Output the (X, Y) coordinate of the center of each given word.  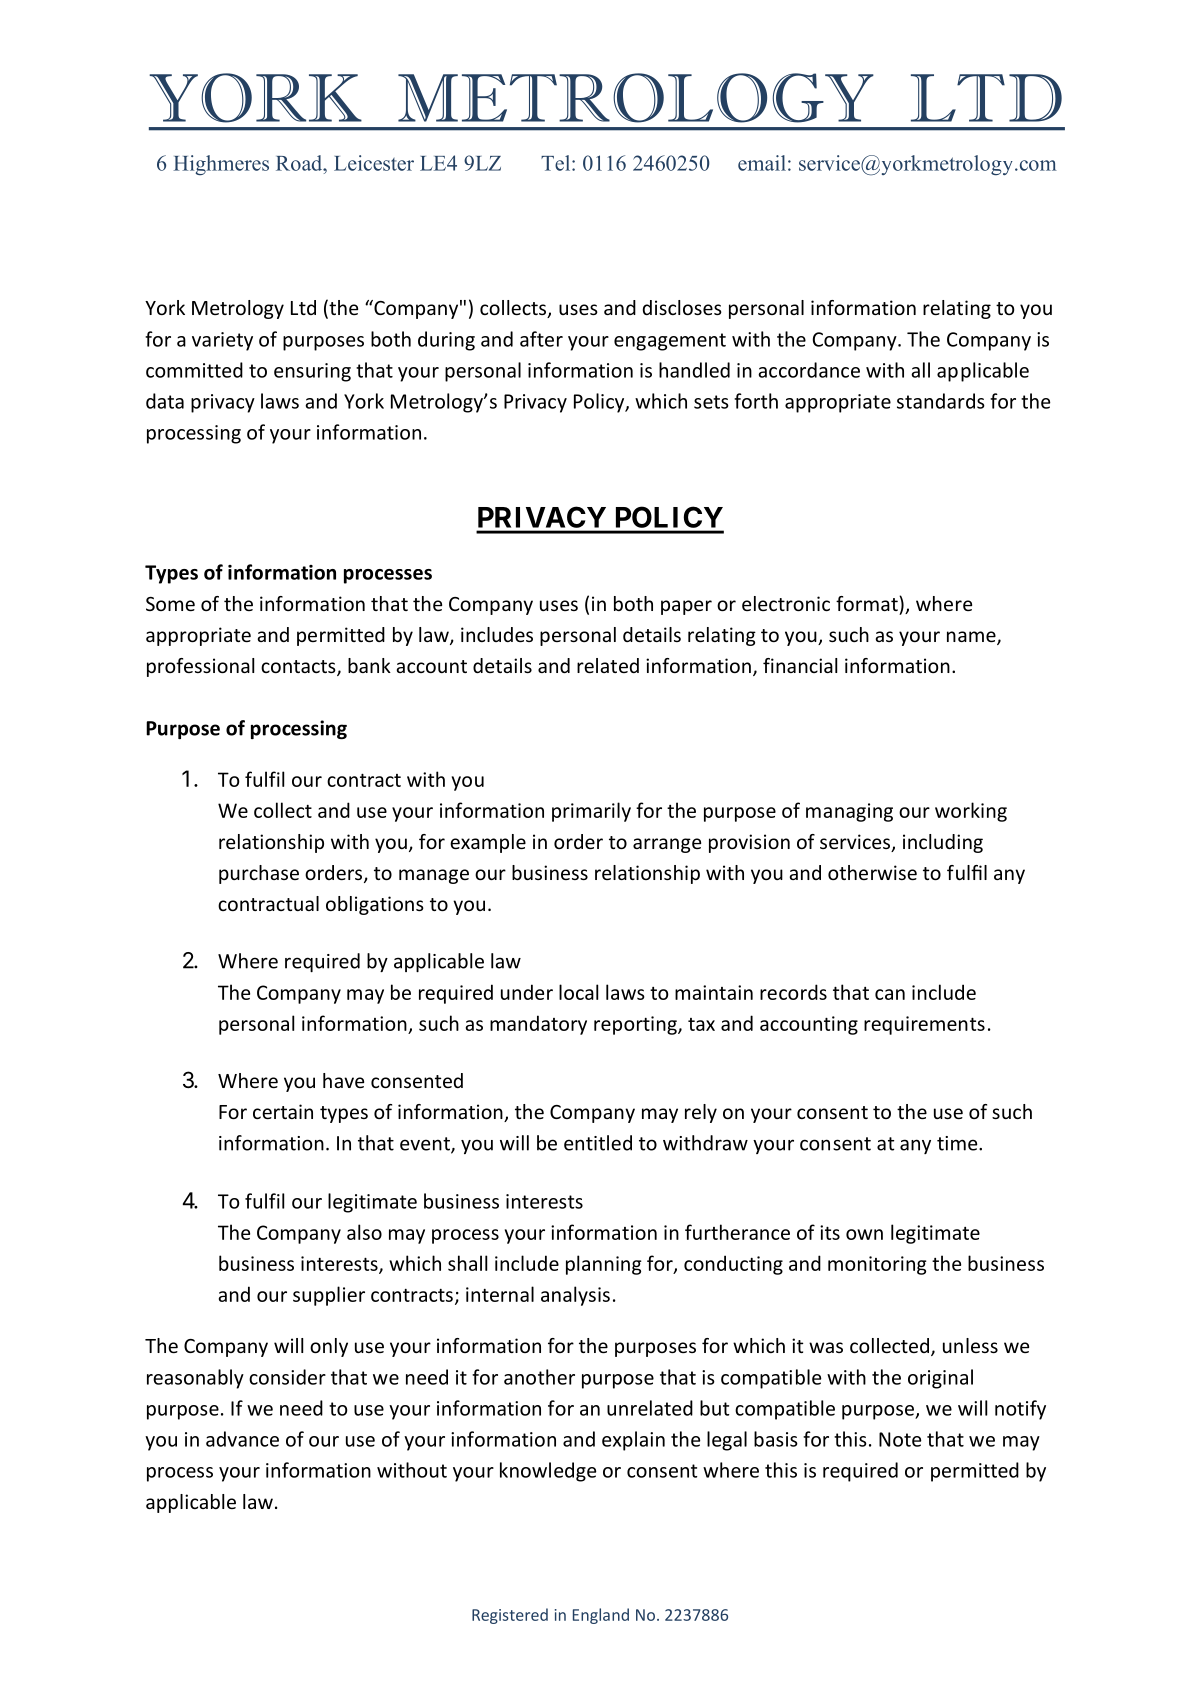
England (601, 1616)
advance (242, 1439)
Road (300, 163)
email (762, 163)
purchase (259, 874)
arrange (667, 845)
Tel (557, 163)
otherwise (872, 872)
